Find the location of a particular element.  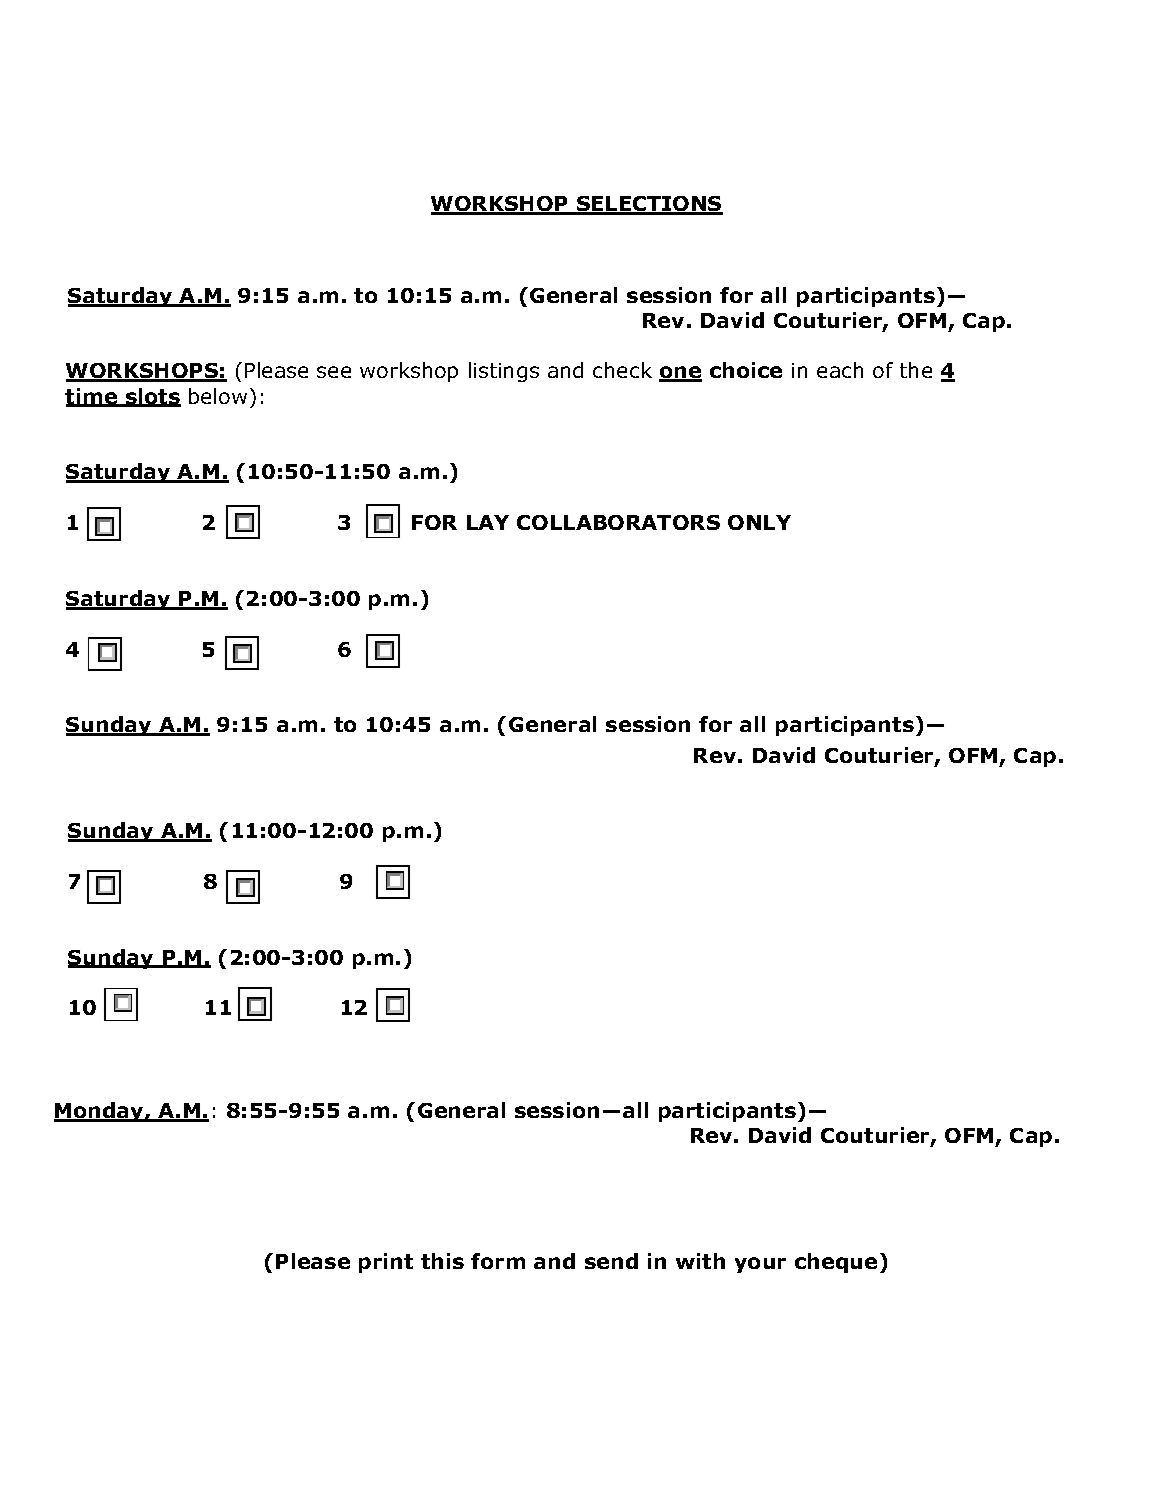

COLLABORATORS is located at coordinates (618, 522).
